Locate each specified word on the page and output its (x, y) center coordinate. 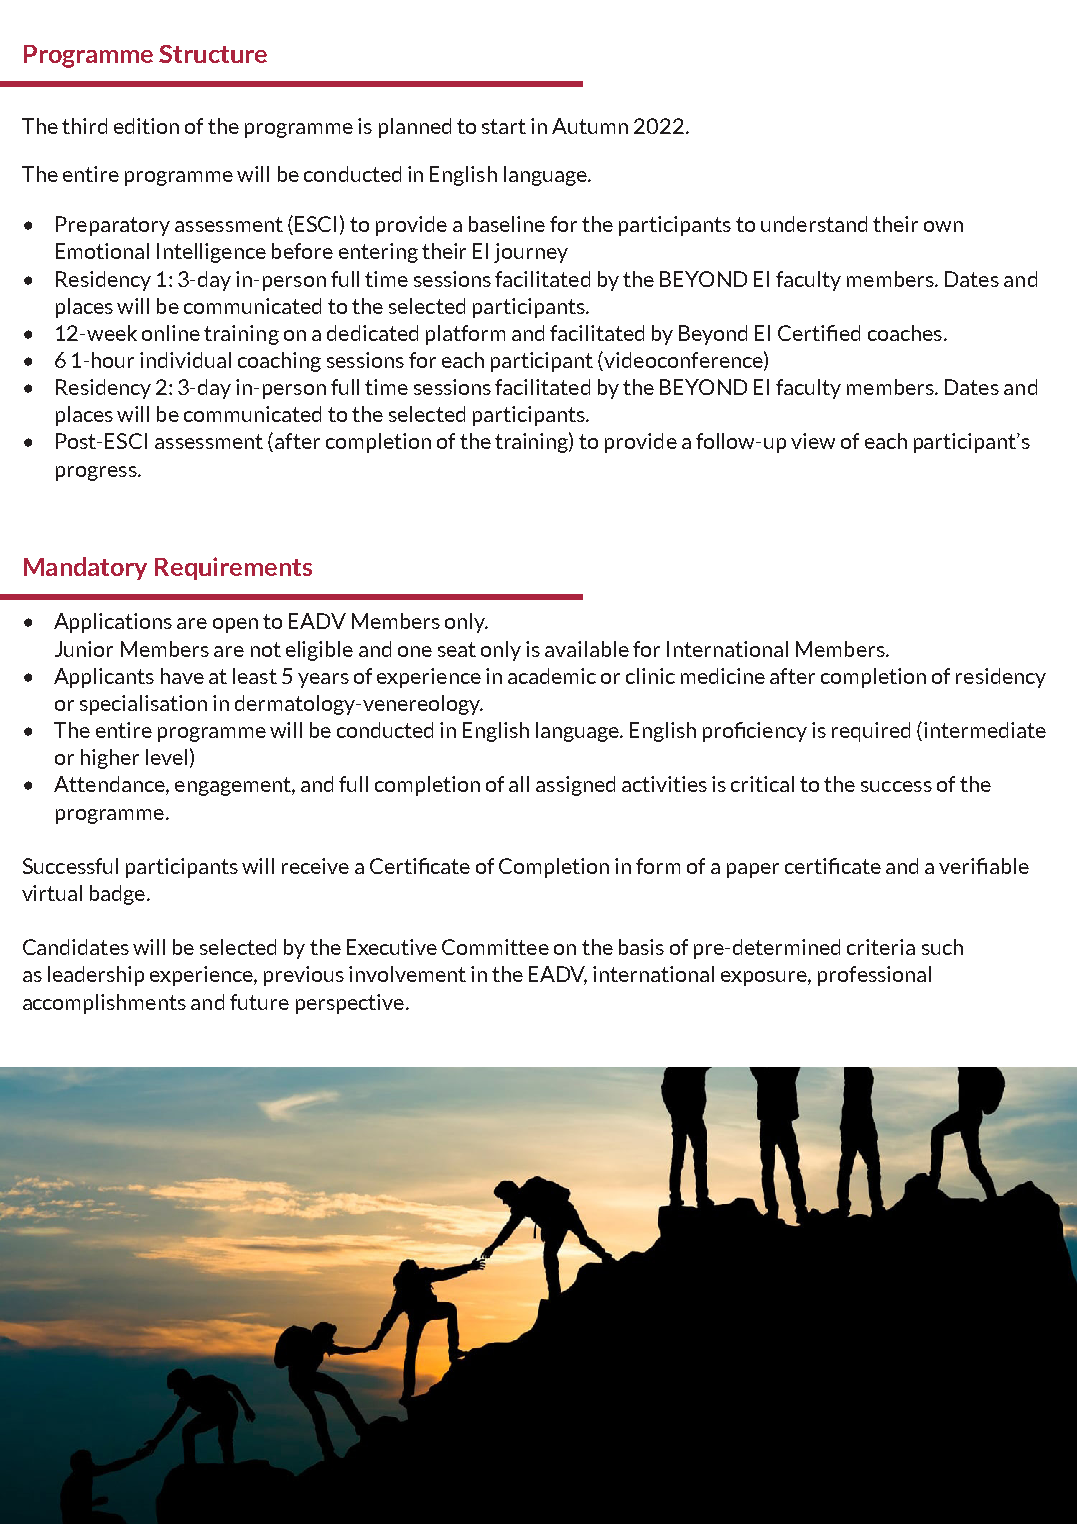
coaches (905, 333)
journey (531, 253)
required (871, 732)
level (166, 757)
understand (814, 224)
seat (457, 649)
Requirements (233, 568)
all (519, 784)
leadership (96, 976)
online (171, 333)
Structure (213, 54)
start (504, 126)
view (813, 441)
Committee (495, 947)
